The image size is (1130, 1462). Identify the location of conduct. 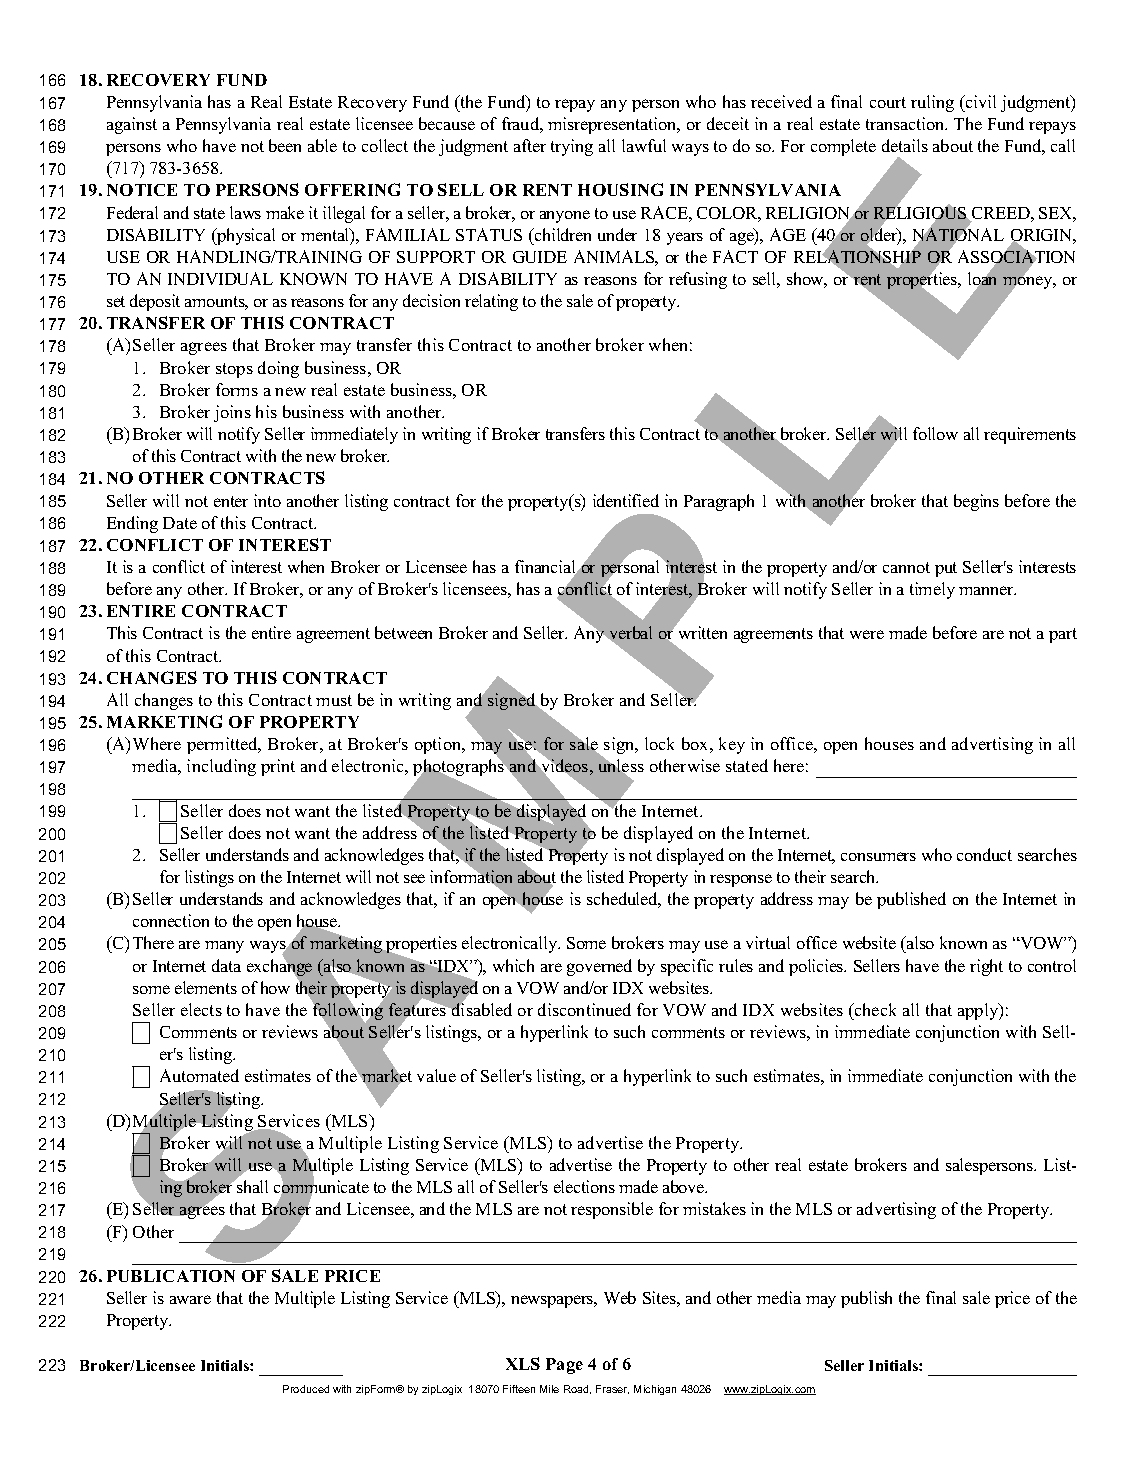
(984, 854).
